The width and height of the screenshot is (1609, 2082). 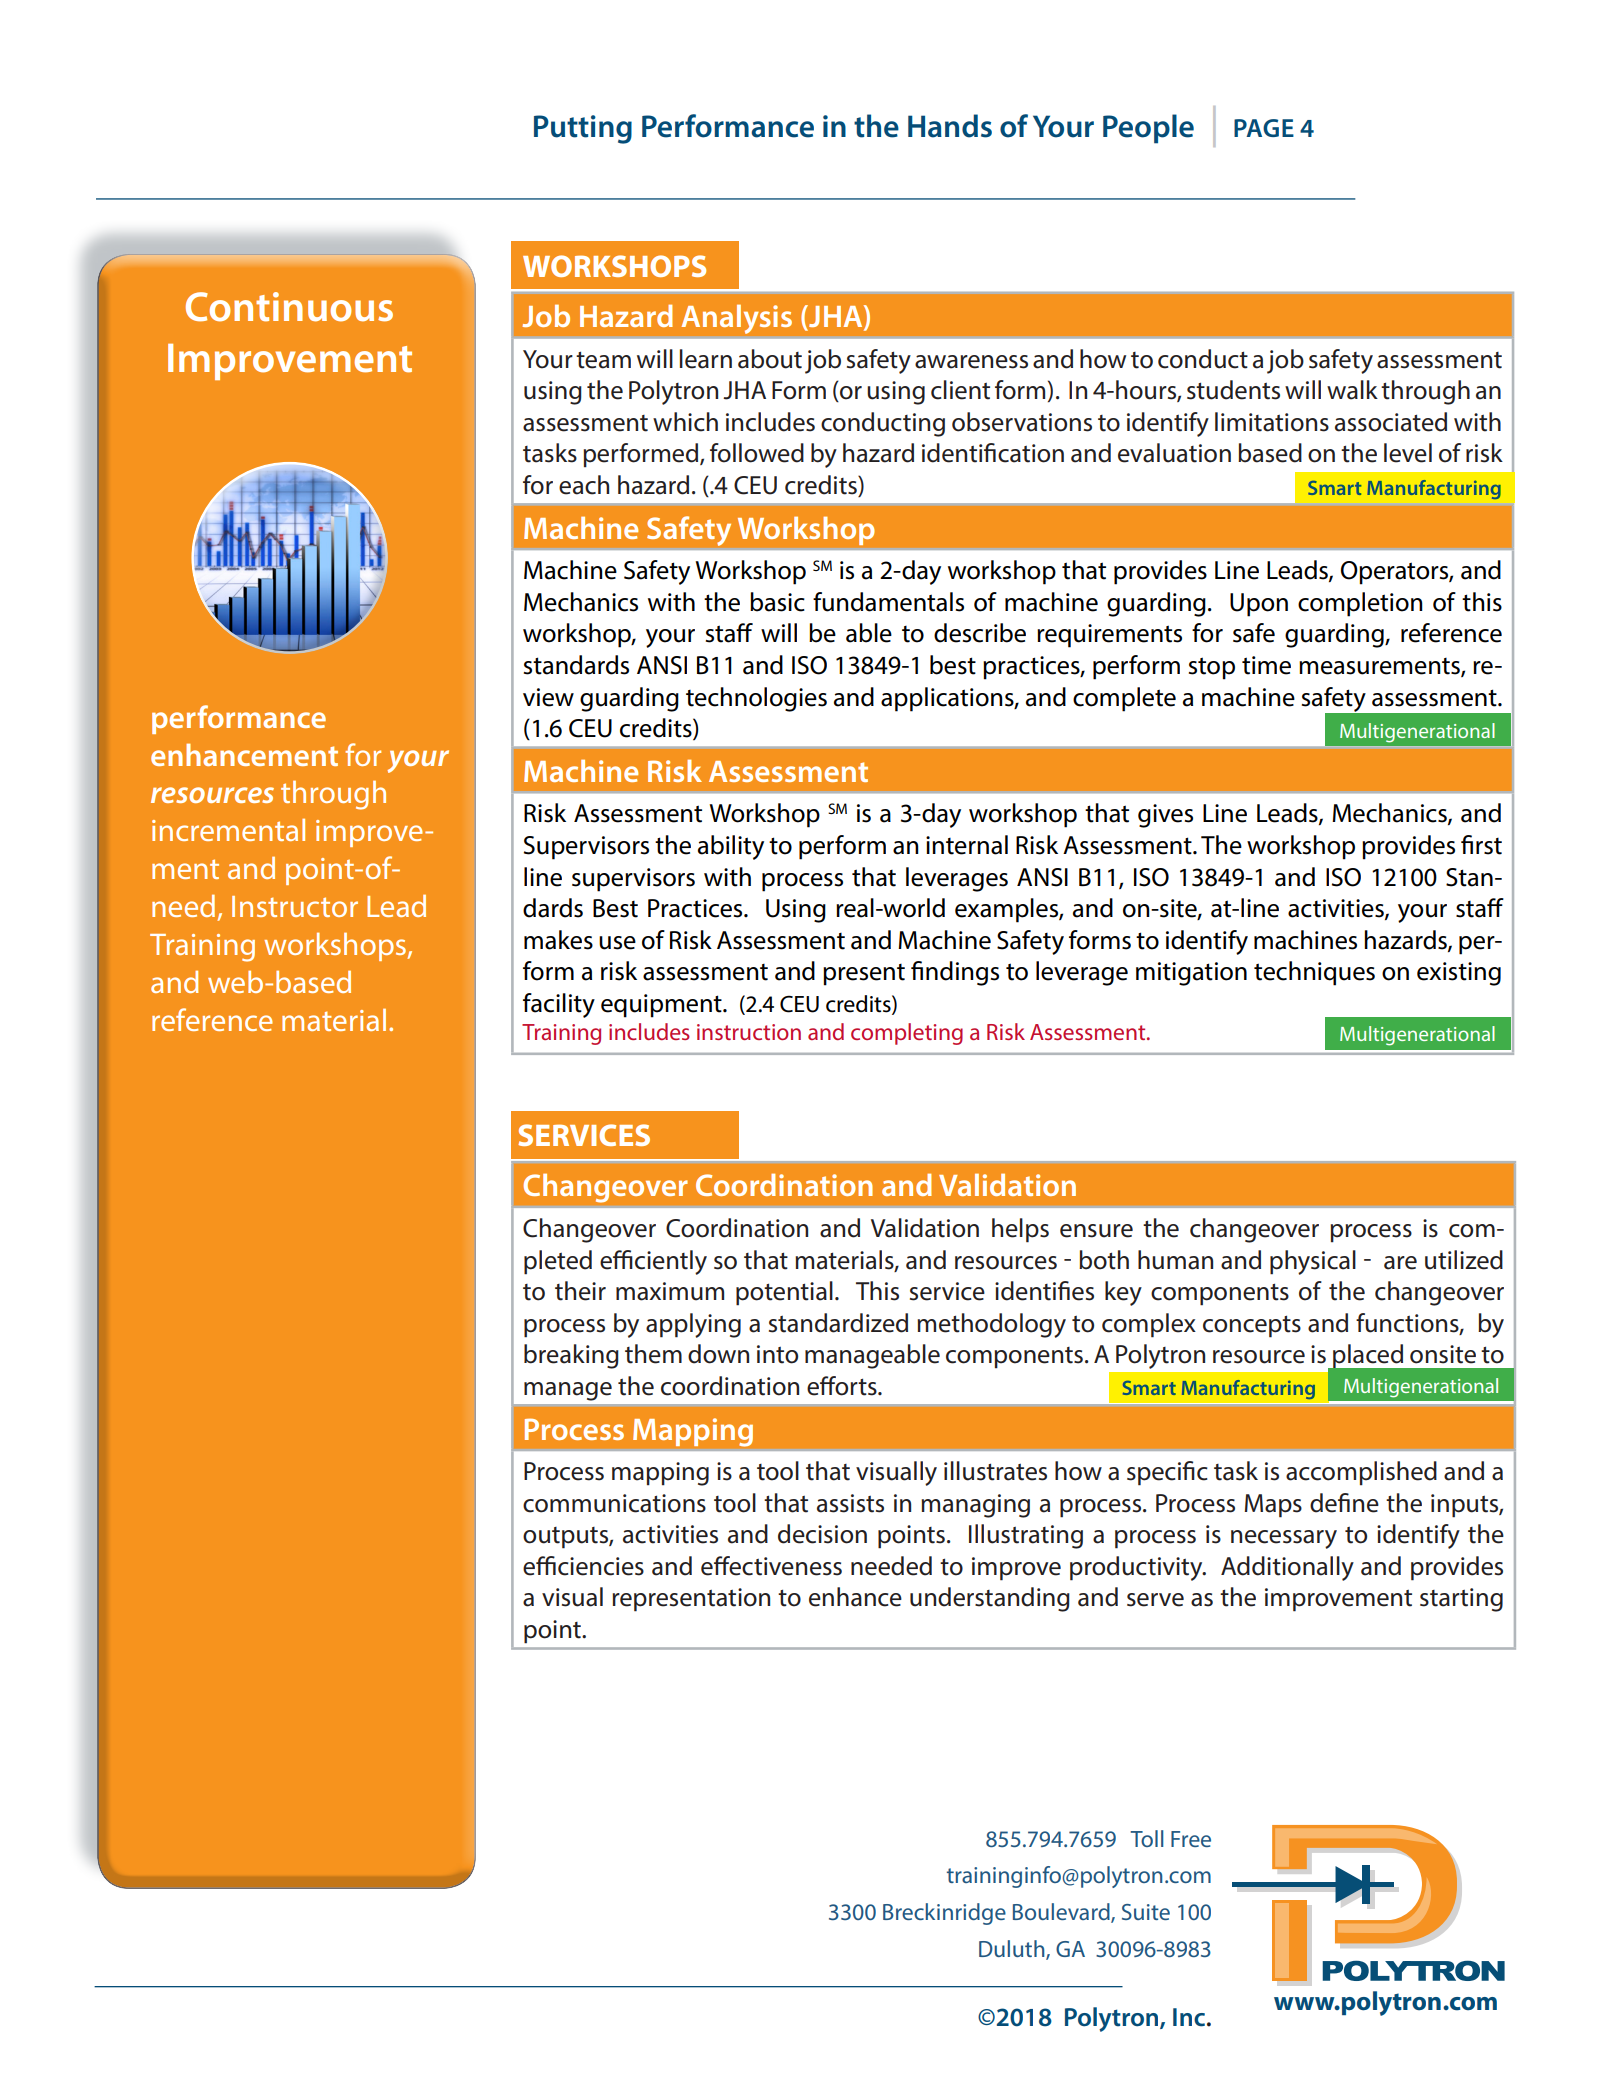 I want to click on Breckinridge, so click(x=944, y=1914).
